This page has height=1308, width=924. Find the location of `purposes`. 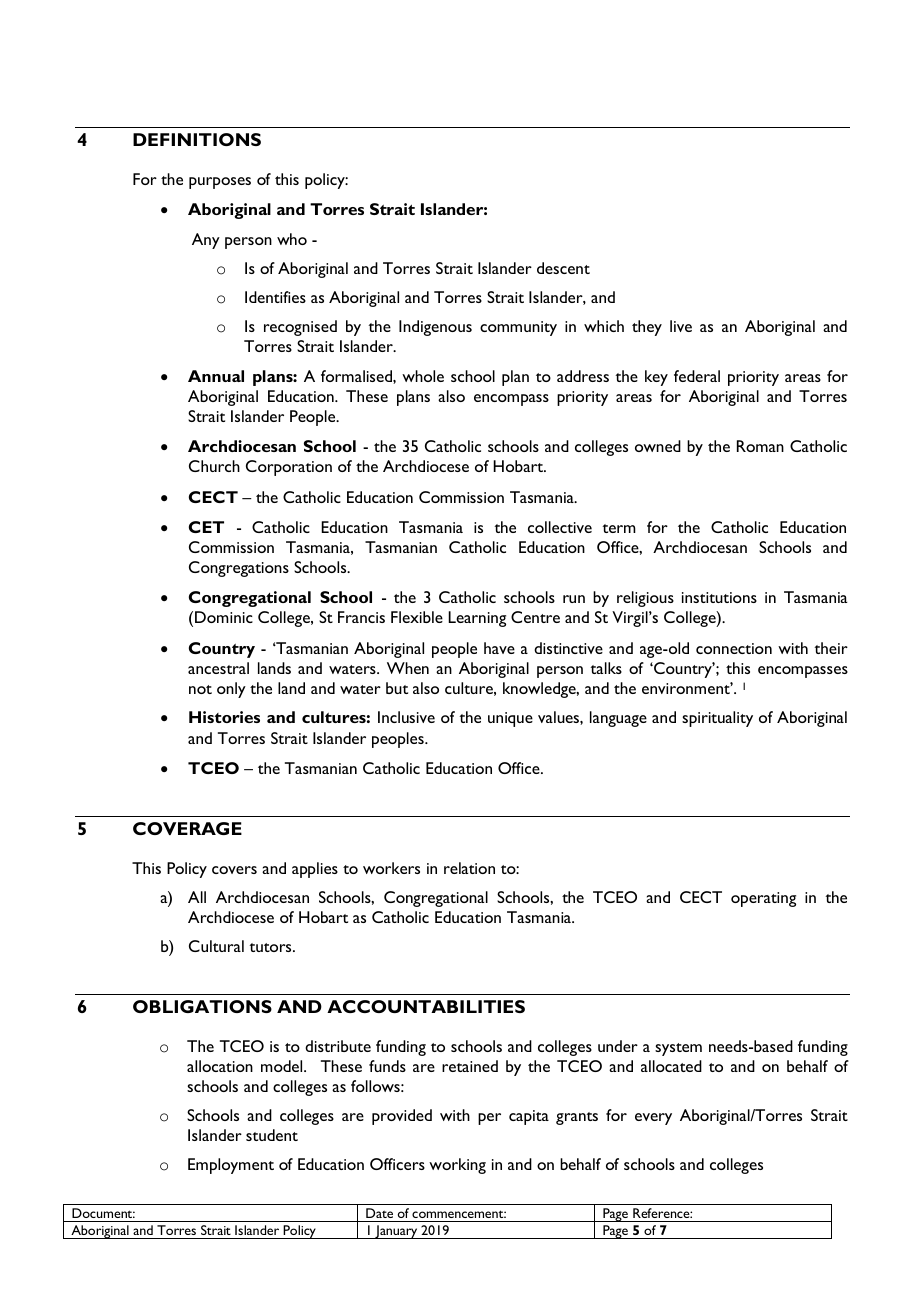

purposes is located at coordinates (220, 183).
